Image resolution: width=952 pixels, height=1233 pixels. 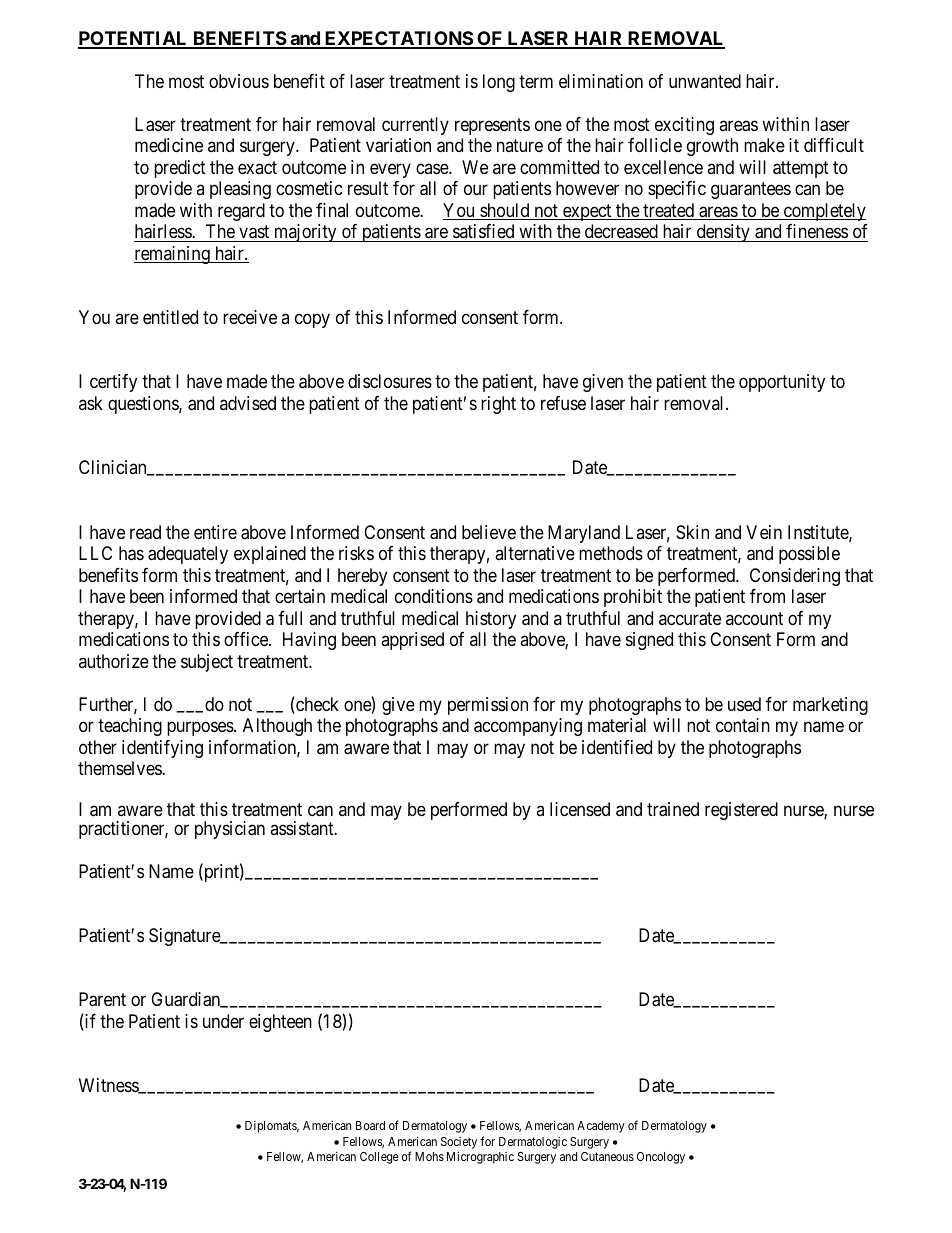 I want to click on right, so click(x=498, y=405).
